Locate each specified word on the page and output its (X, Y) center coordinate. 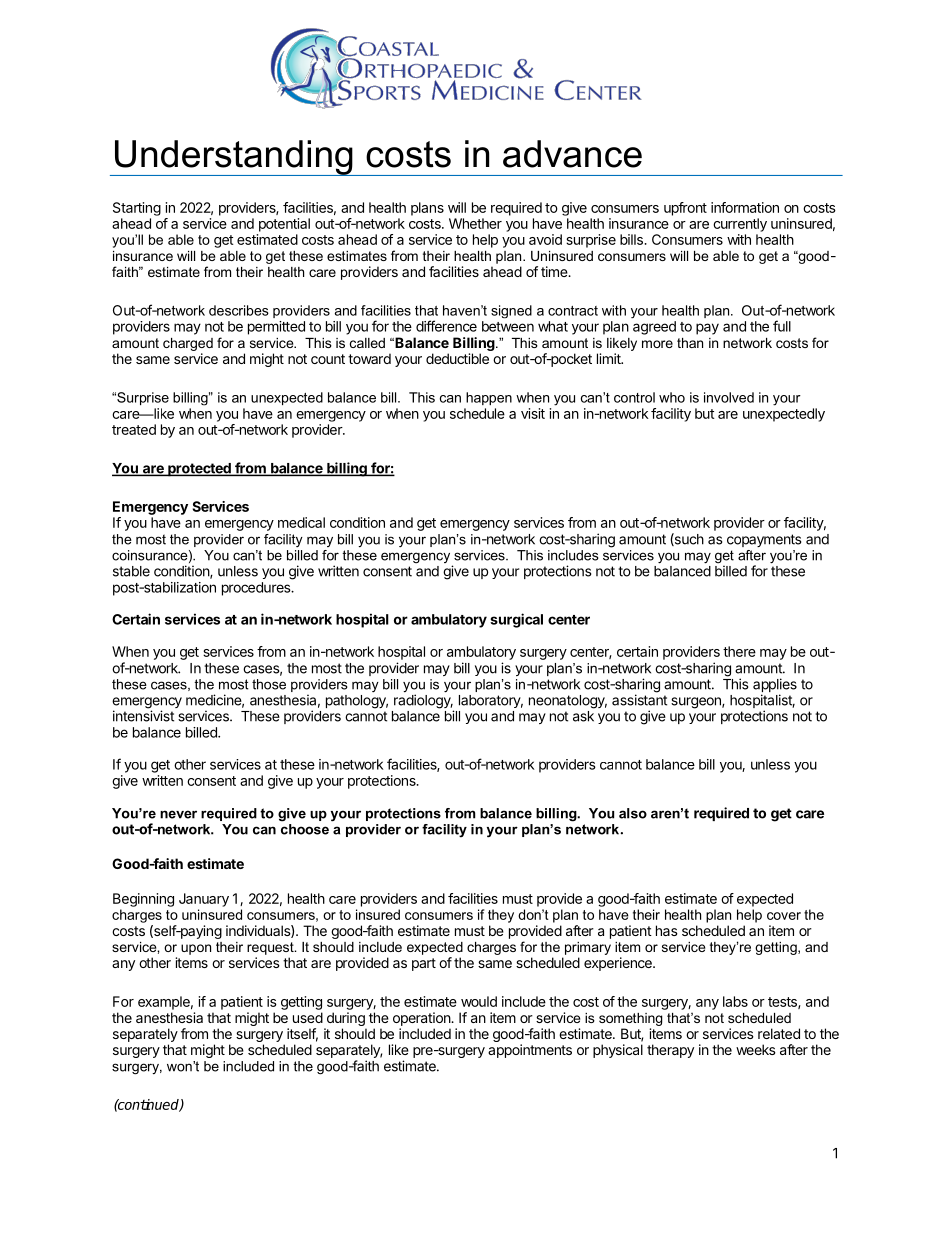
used (308, 1017)
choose (305, 828)
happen (489, 398)
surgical (516, 620)
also (633, 813)
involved (729, 397)
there (739, 651)
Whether (475, 223)
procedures (257, 589)
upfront (685, 209)
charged (188, 344)
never (178, 814)
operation (422, 1019)
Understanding (234, 158)
